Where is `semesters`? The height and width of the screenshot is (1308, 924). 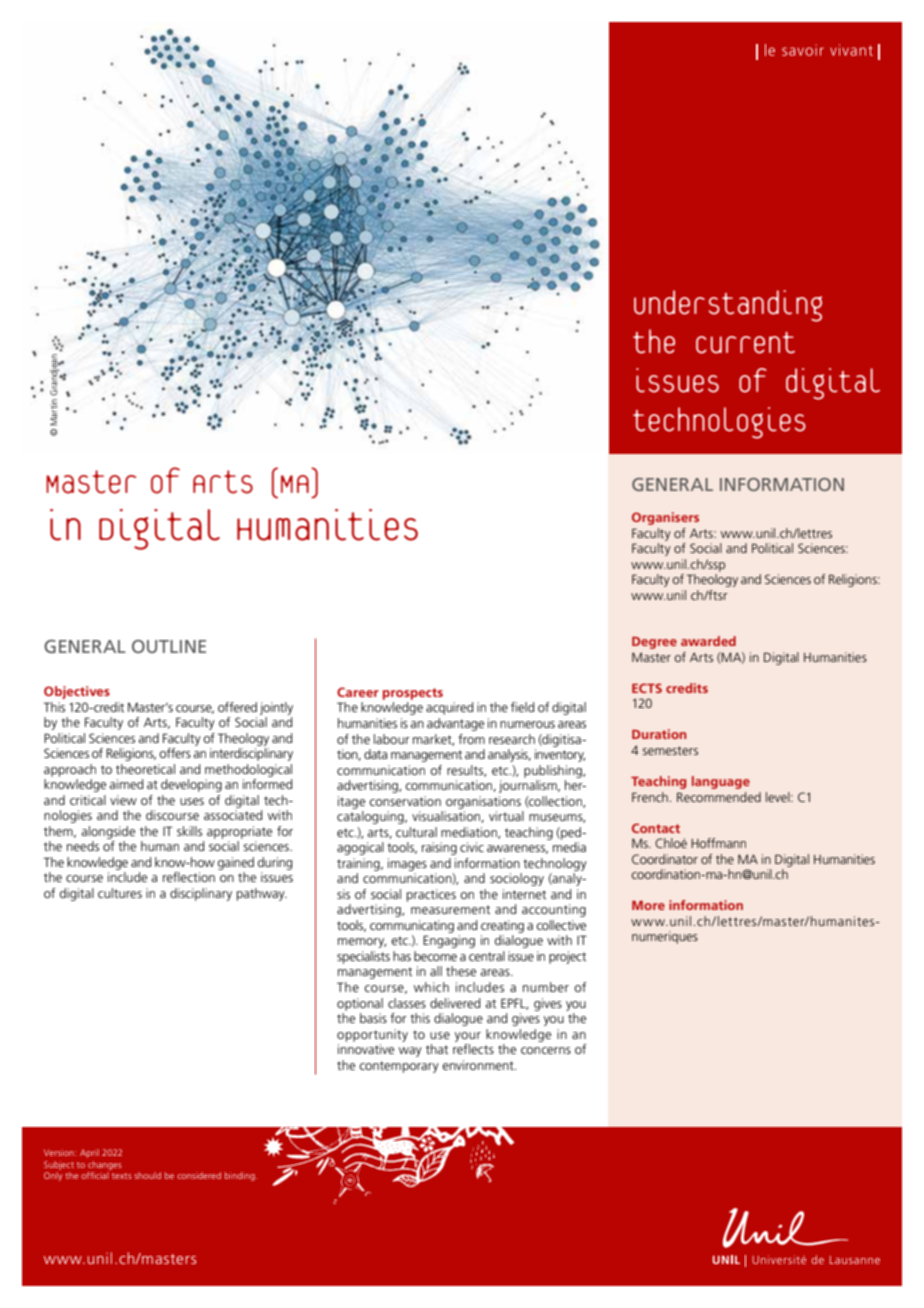 semesters is located at coordinates (670, 750).
